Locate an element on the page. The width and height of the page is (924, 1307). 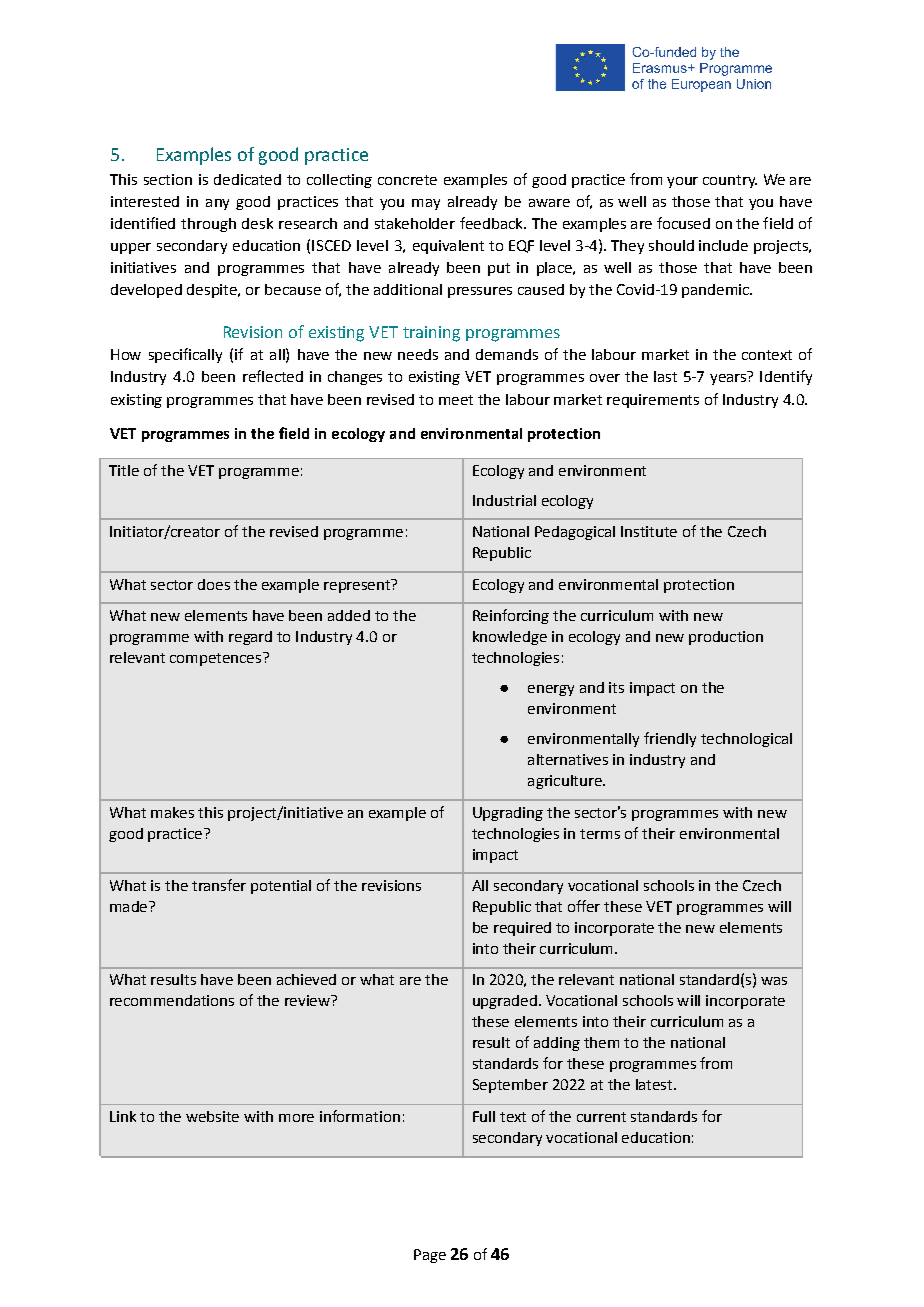
focused is located at coordinates (683, 223).
